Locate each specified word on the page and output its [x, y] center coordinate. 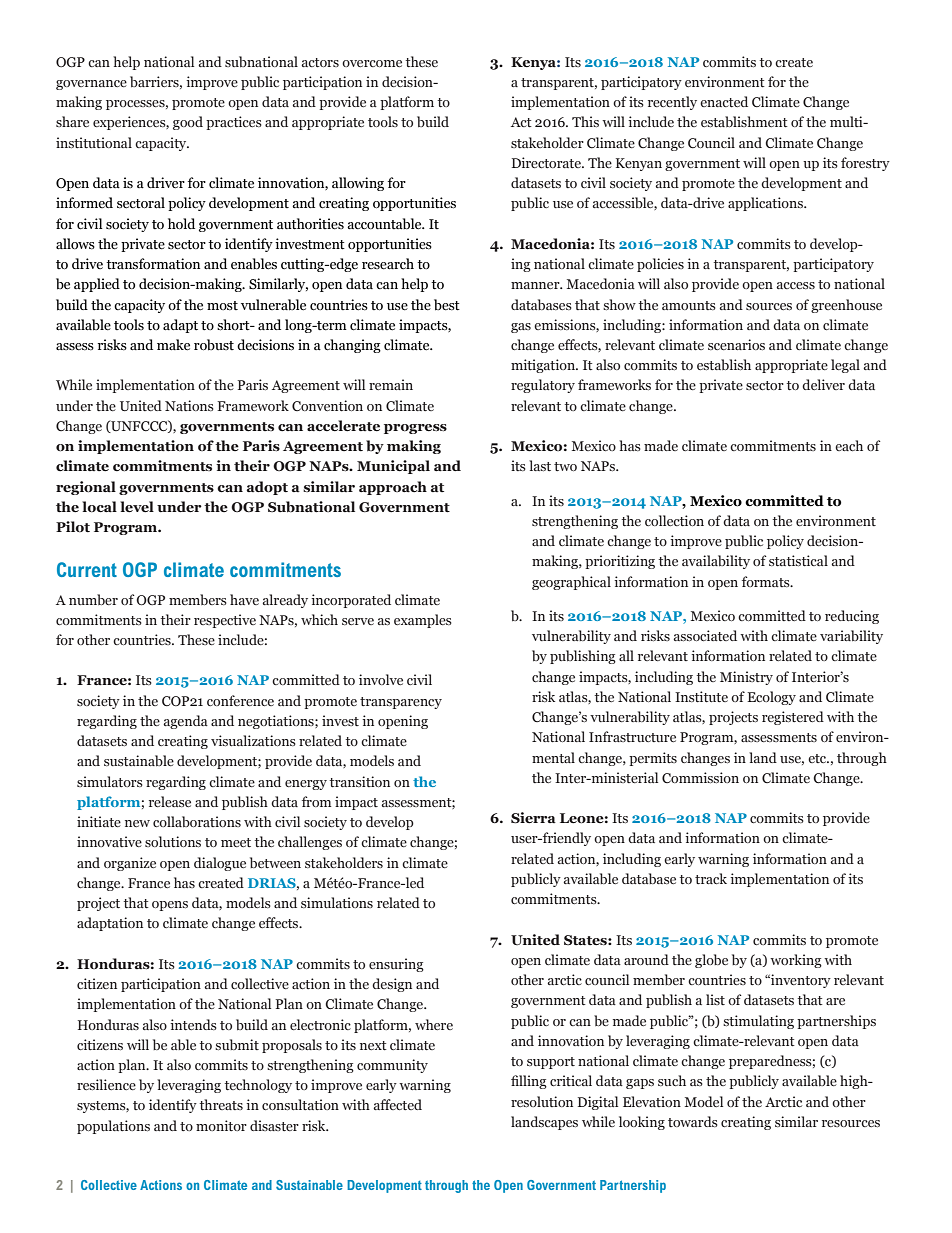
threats [221, 1104]
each [849, 445]
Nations [189, 405]
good [188, 123]
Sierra [533, 818]
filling [529, 1082]
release [170, 801]
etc [818, 758]
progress [415, 429]
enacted [724, 101]
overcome [372, 63]
